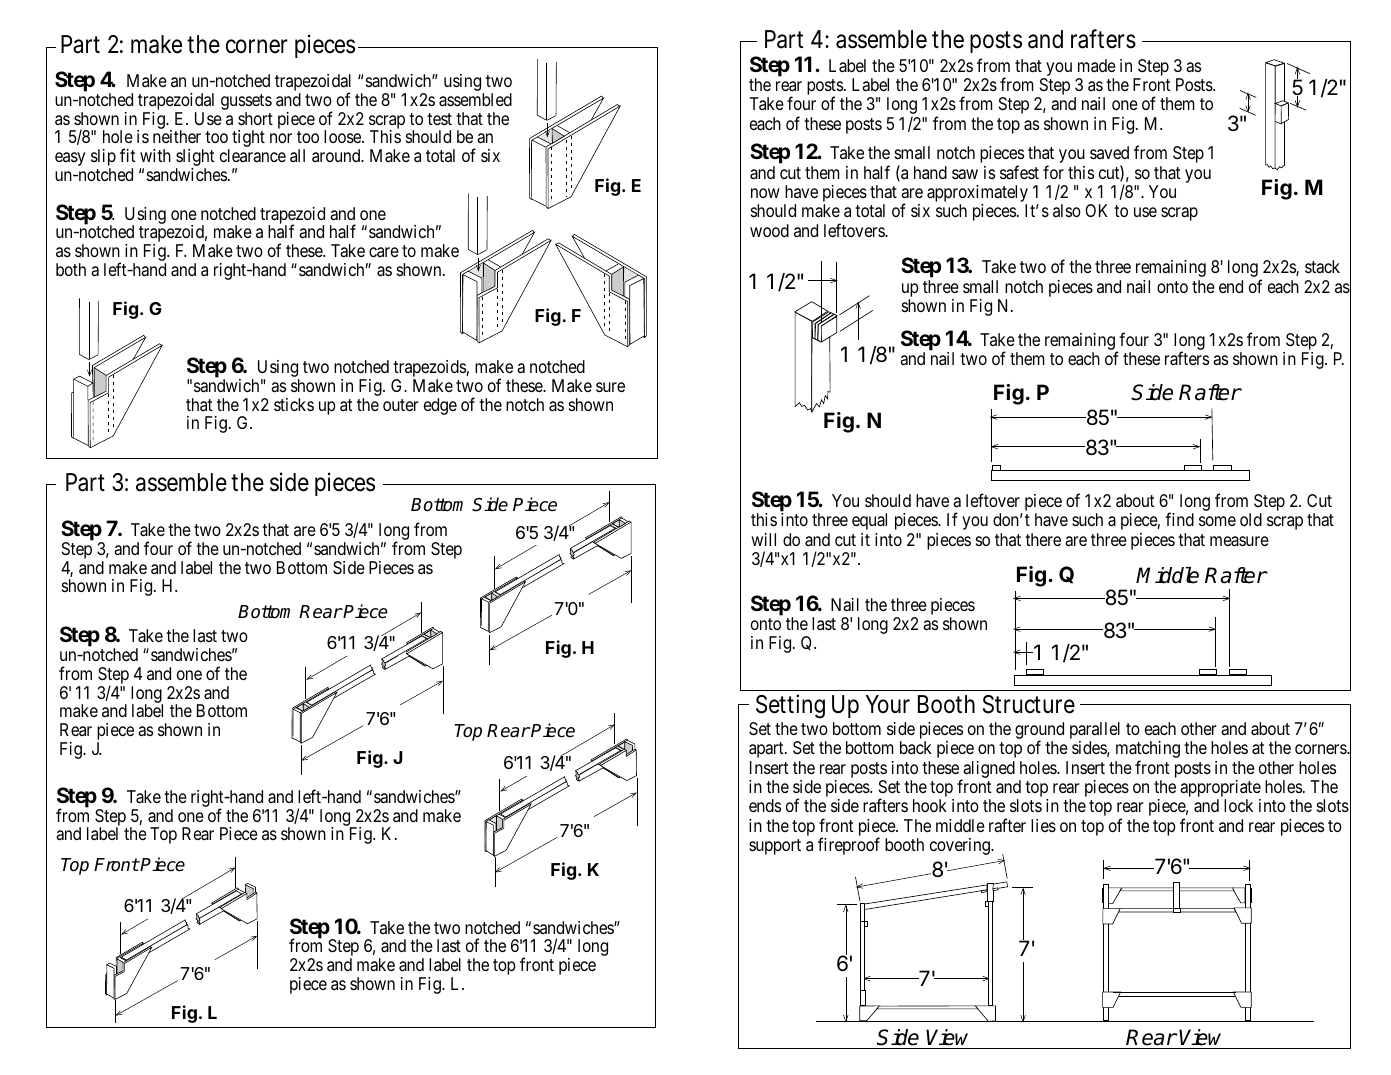 The image size is (1391, 1075). What do you see at coordinates (294, 404) in the page?
I see `sticks` at bounding box center [294, 404].
